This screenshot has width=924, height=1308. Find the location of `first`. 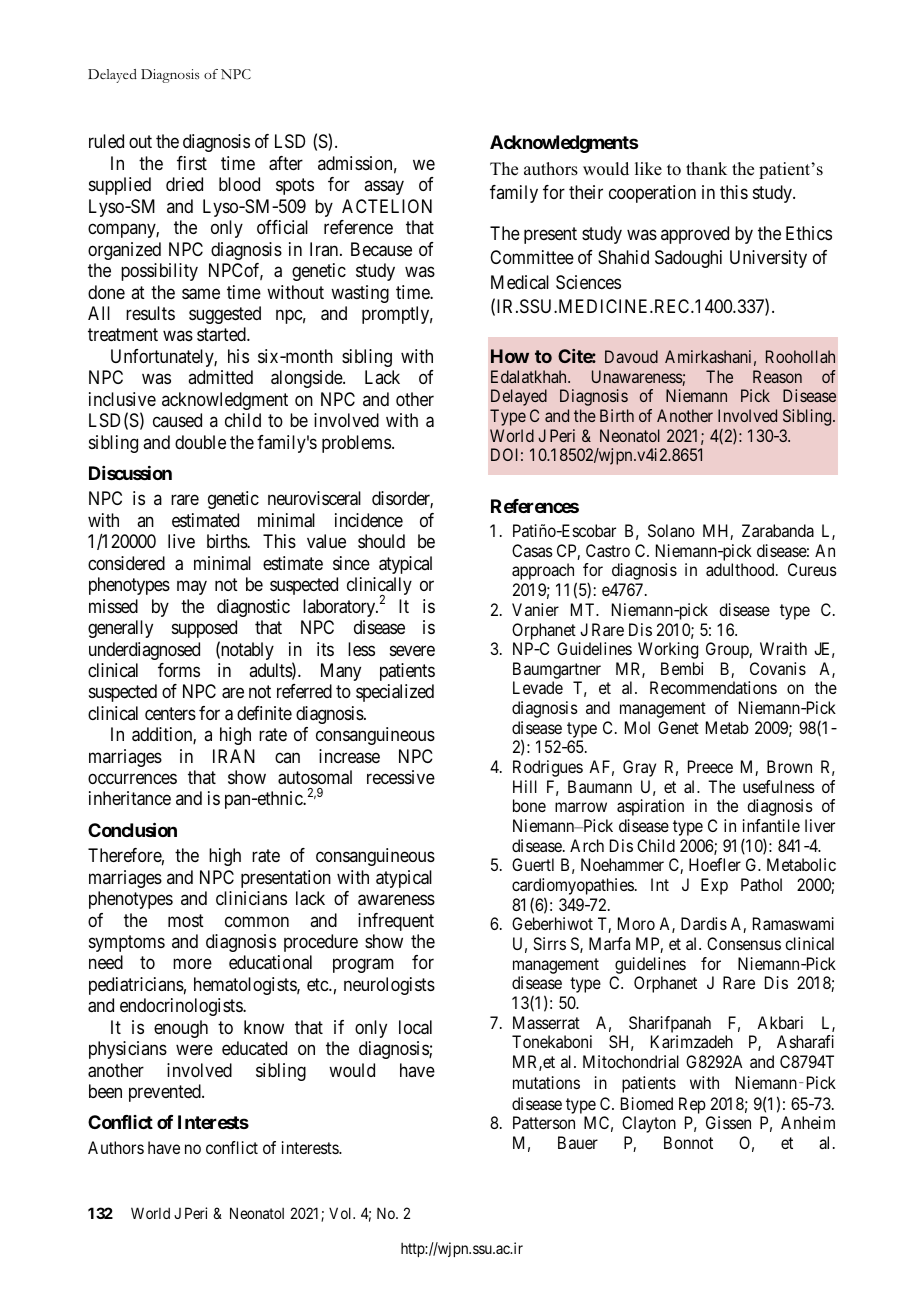

first is located at coordinates (192, 163).
